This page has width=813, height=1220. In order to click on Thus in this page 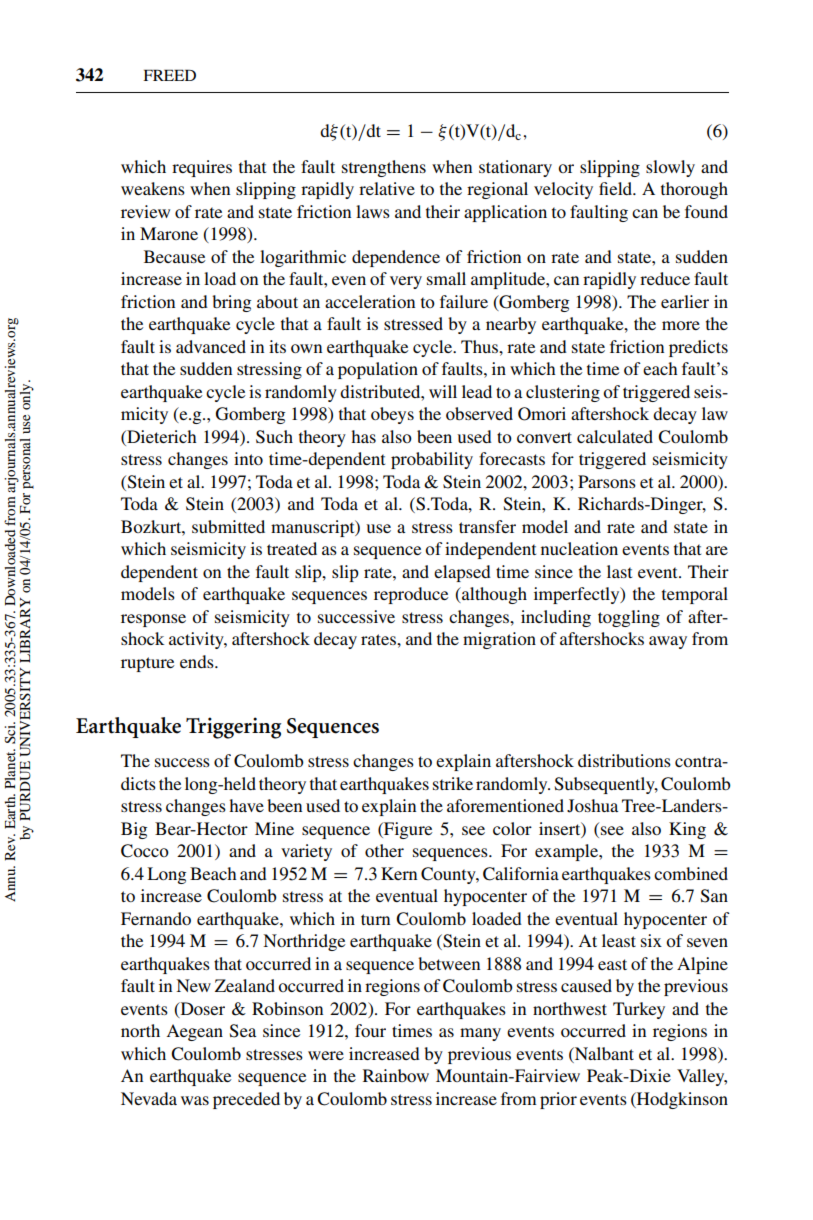, I will do `click(480, 346)`.
